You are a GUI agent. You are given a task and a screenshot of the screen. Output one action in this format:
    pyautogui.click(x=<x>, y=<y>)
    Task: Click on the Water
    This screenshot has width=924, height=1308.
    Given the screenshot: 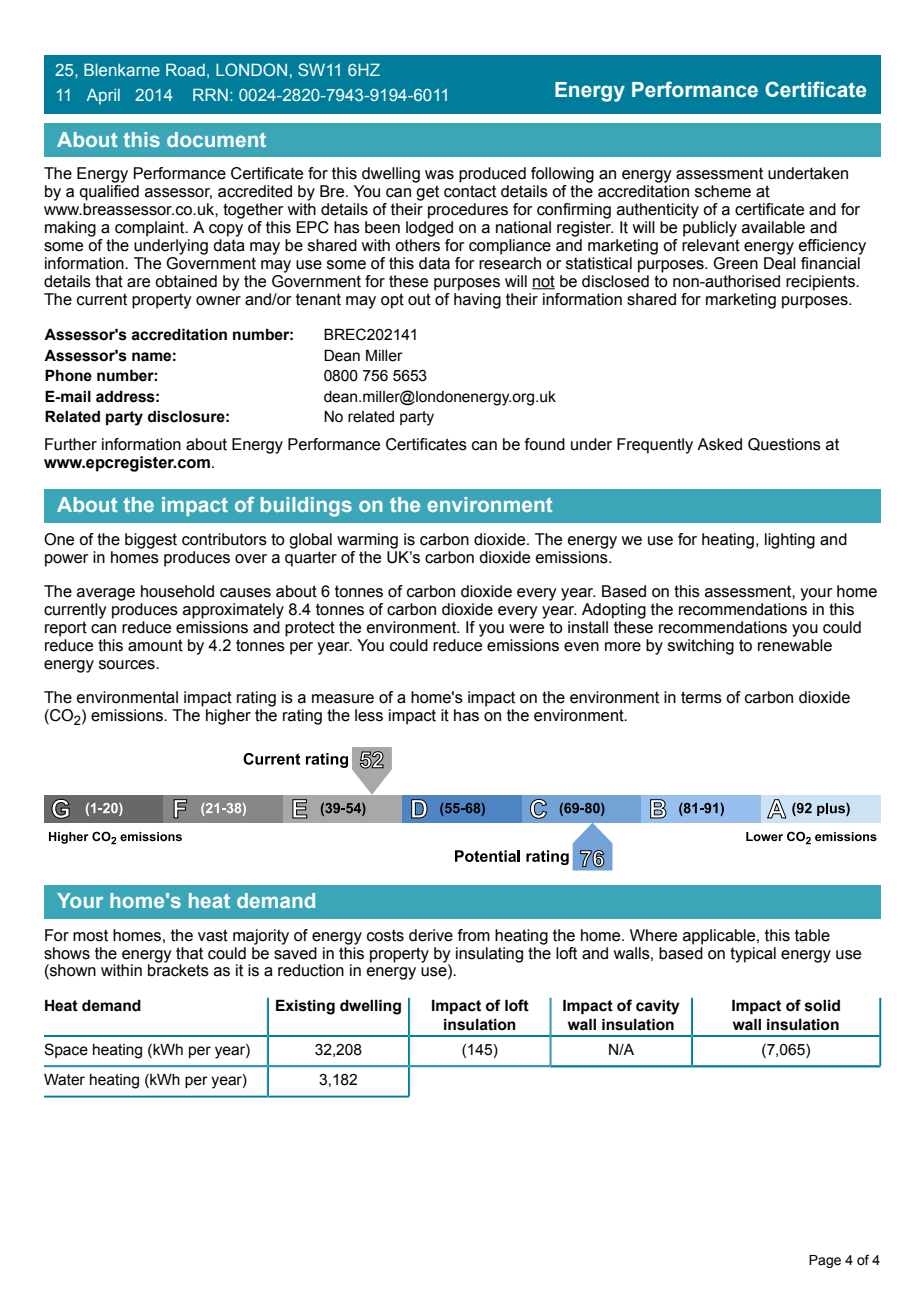 What is the action you would take?
    pyautogui.click(x=64, y=1079)
